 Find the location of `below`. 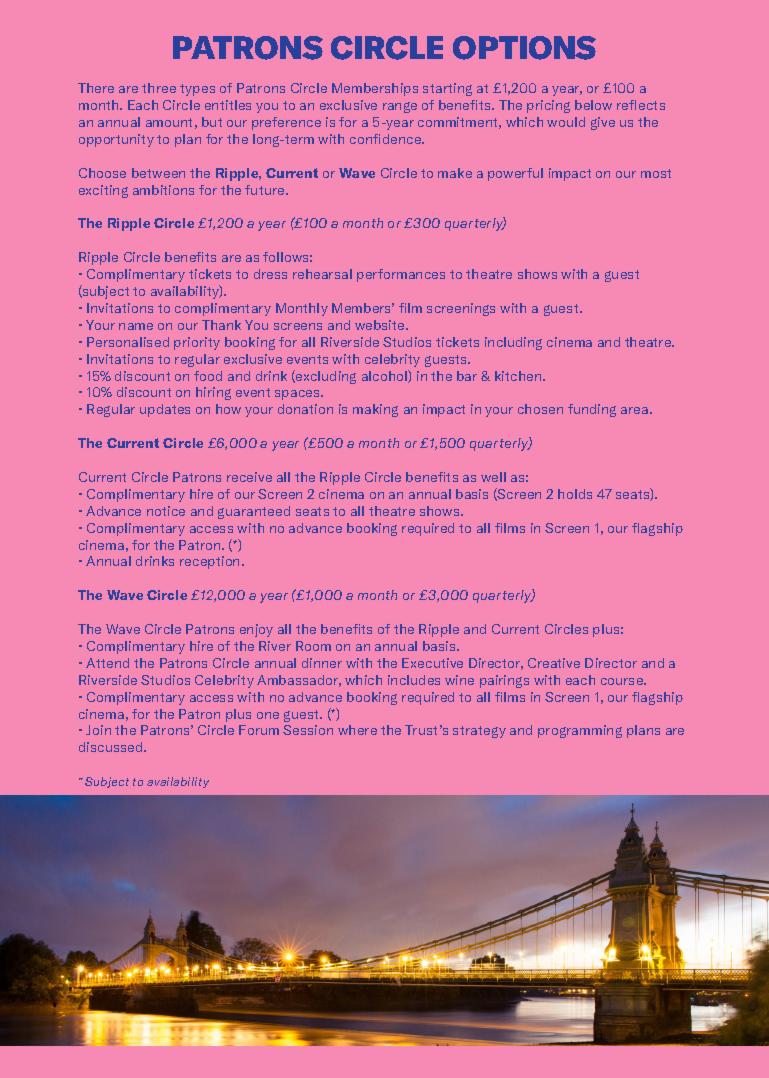

below is located at coordinates (593, 105).
